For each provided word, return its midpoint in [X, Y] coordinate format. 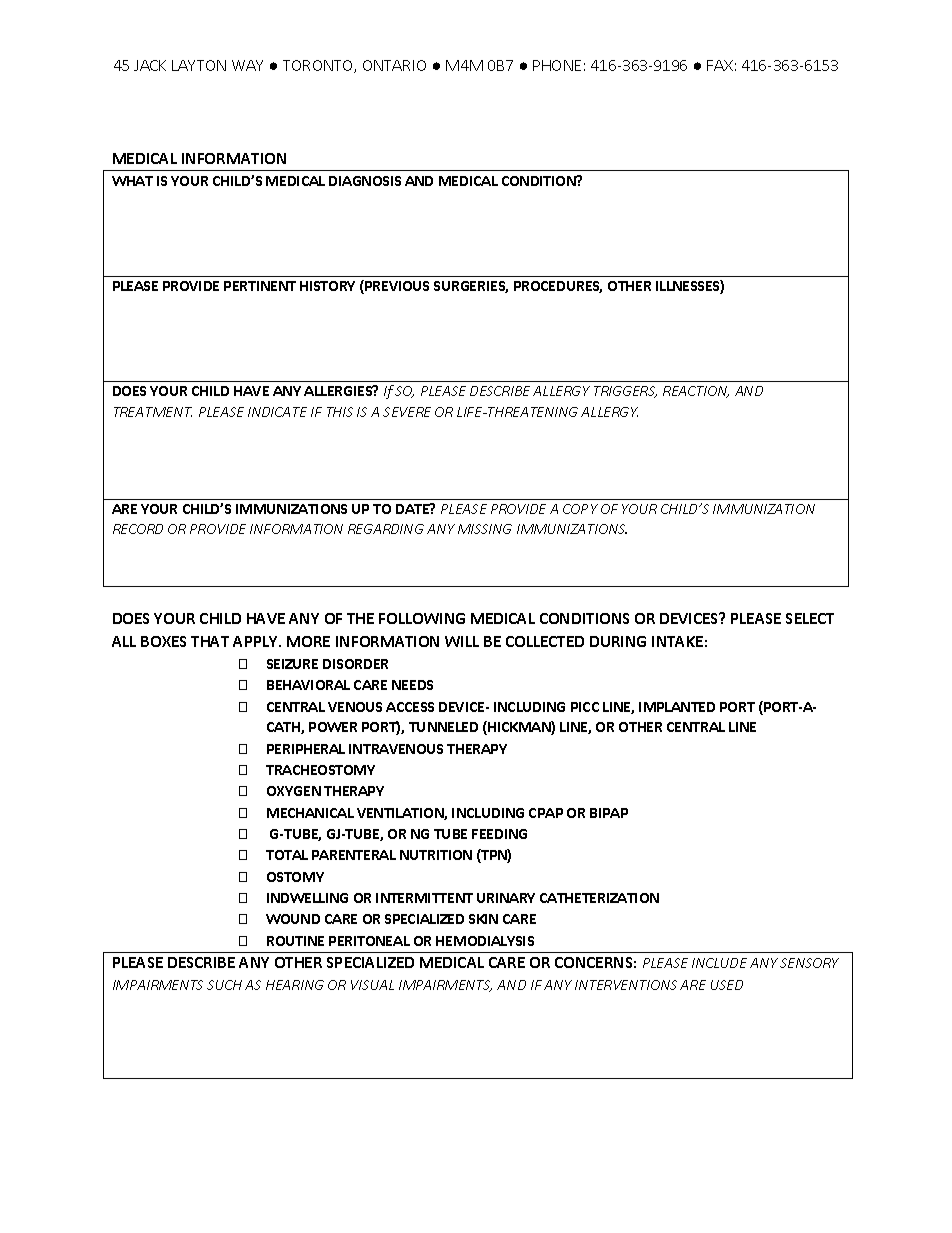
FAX [720, 65]
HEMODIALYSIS [485, 941]
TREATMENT [153, 412]
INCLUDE [719, 963]
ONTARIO [394, 65]
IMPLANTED [677, 707]
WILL [462, 641]
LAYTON [199, 65]
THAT [210, 641]
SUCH [224, 985]
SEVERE [407, 412]
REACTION [696, 392]
